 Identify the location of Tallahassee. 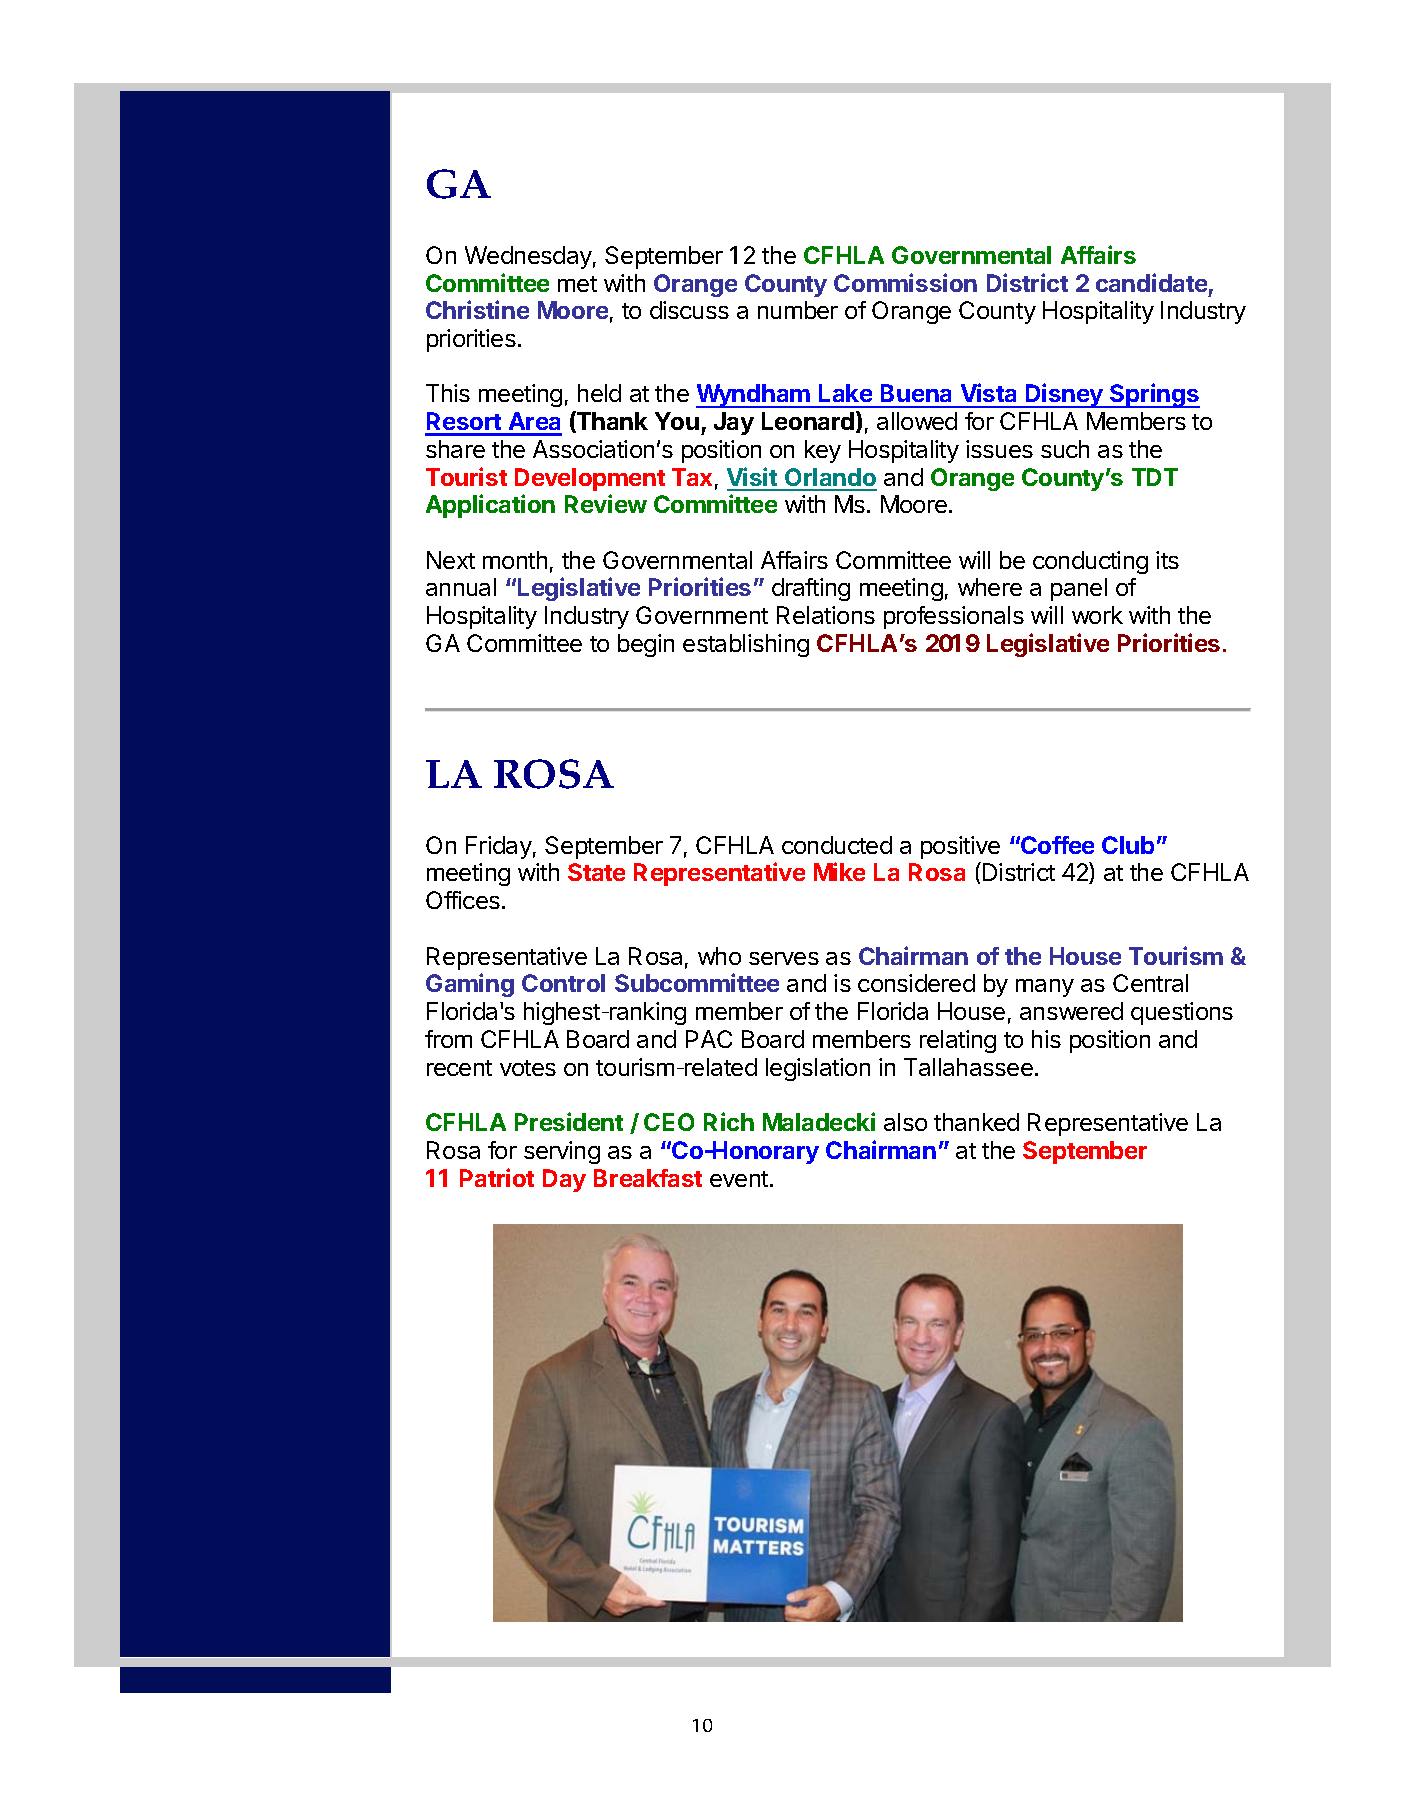
(968, 1067).
